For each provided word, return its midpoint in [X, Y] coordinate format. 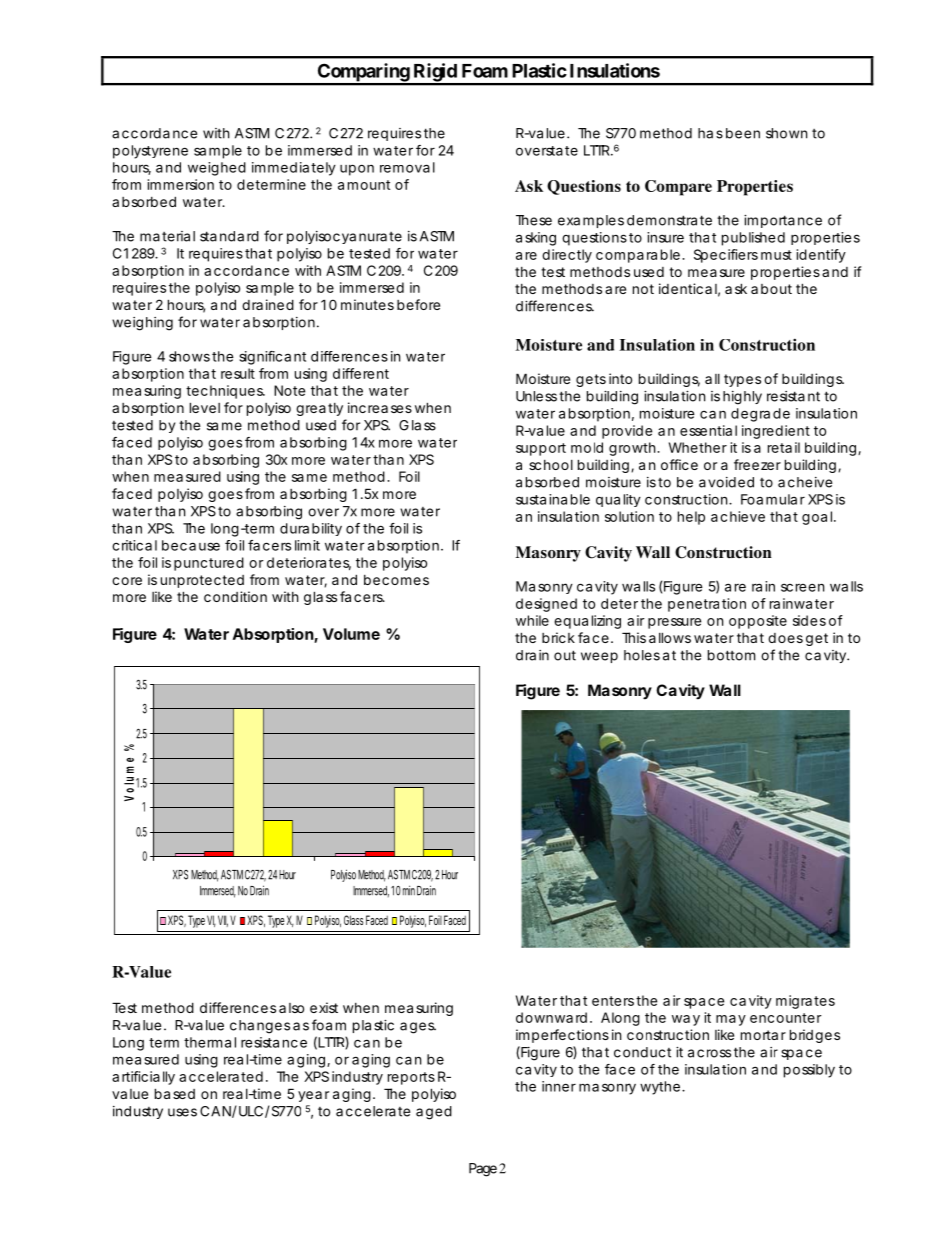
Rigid [435, 73]
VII [223, 921]
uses [182, 1112]
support [541, 449]
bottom [731, 655]
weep [599, 657]
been [743, 133]
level [205, 407]
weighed [217, 169]
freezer [757, 464]
